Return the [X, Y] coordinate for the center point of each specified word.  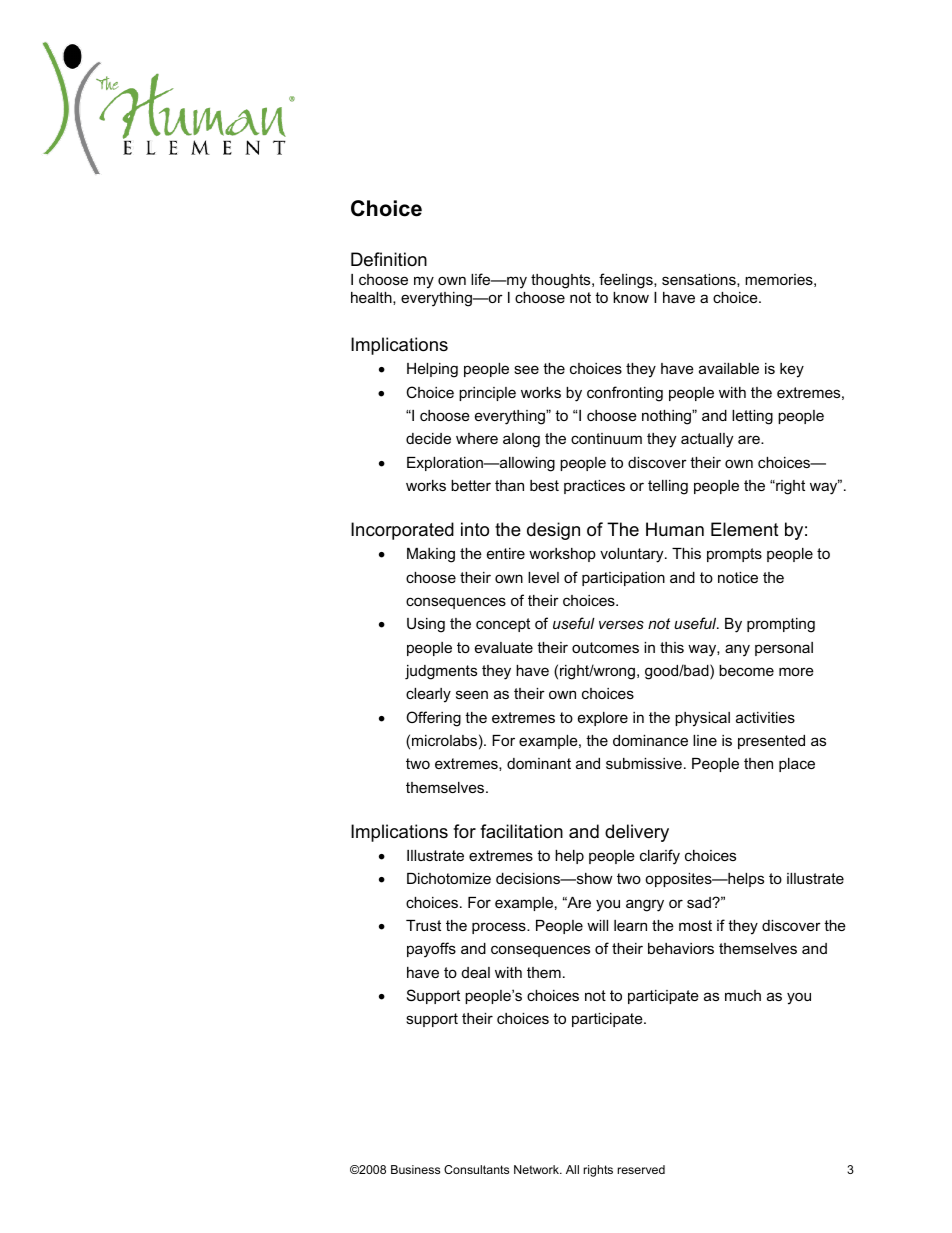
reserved [641, 1169]
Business [415, 1169]
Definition [389, 259]
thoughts [562, 281]
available [729, 368]
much [743, 995]
